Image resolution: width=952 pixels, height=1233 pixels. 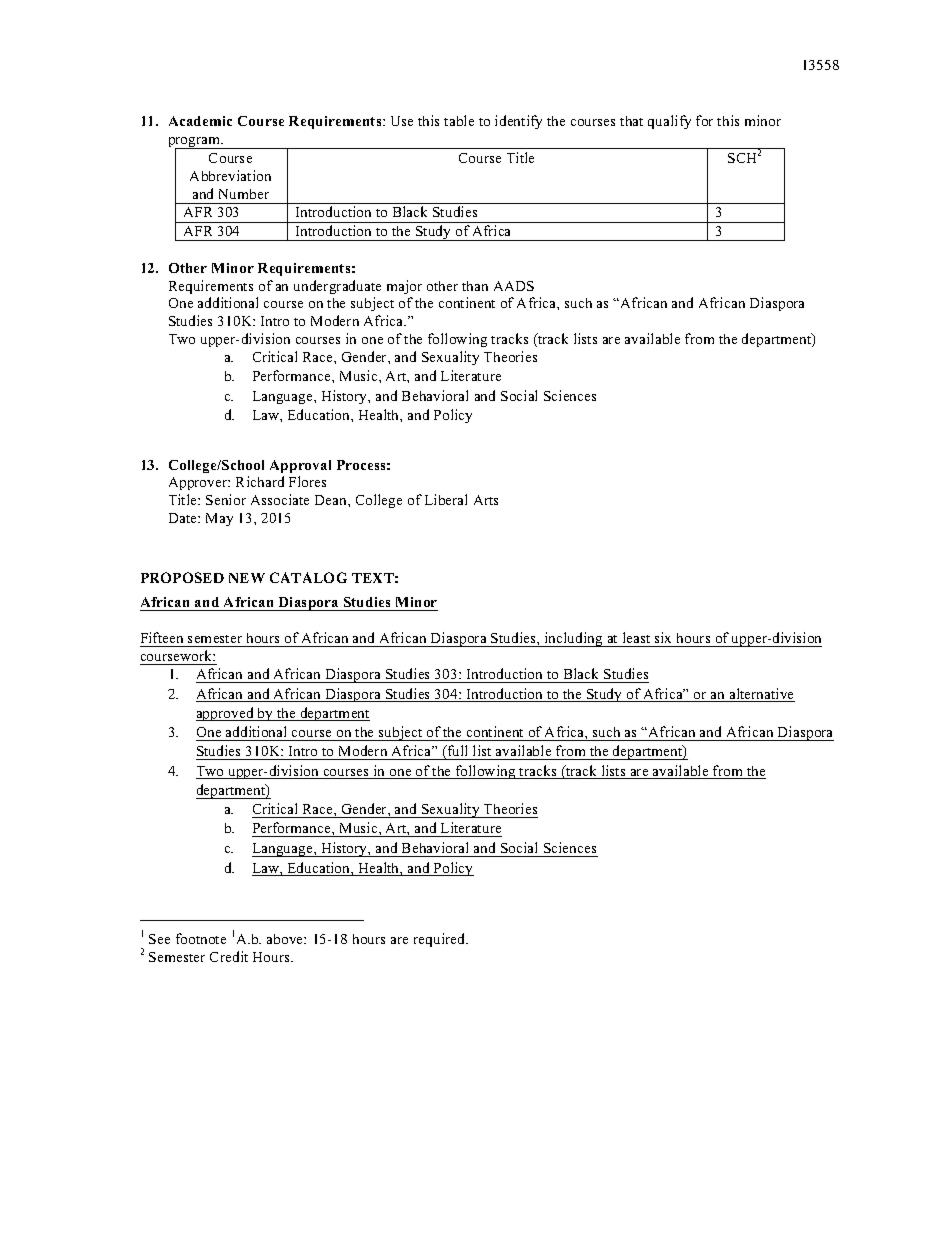 What do you see at coordinates (458, 752) in the document?
I see `full` at bounding box center [458, 752].
